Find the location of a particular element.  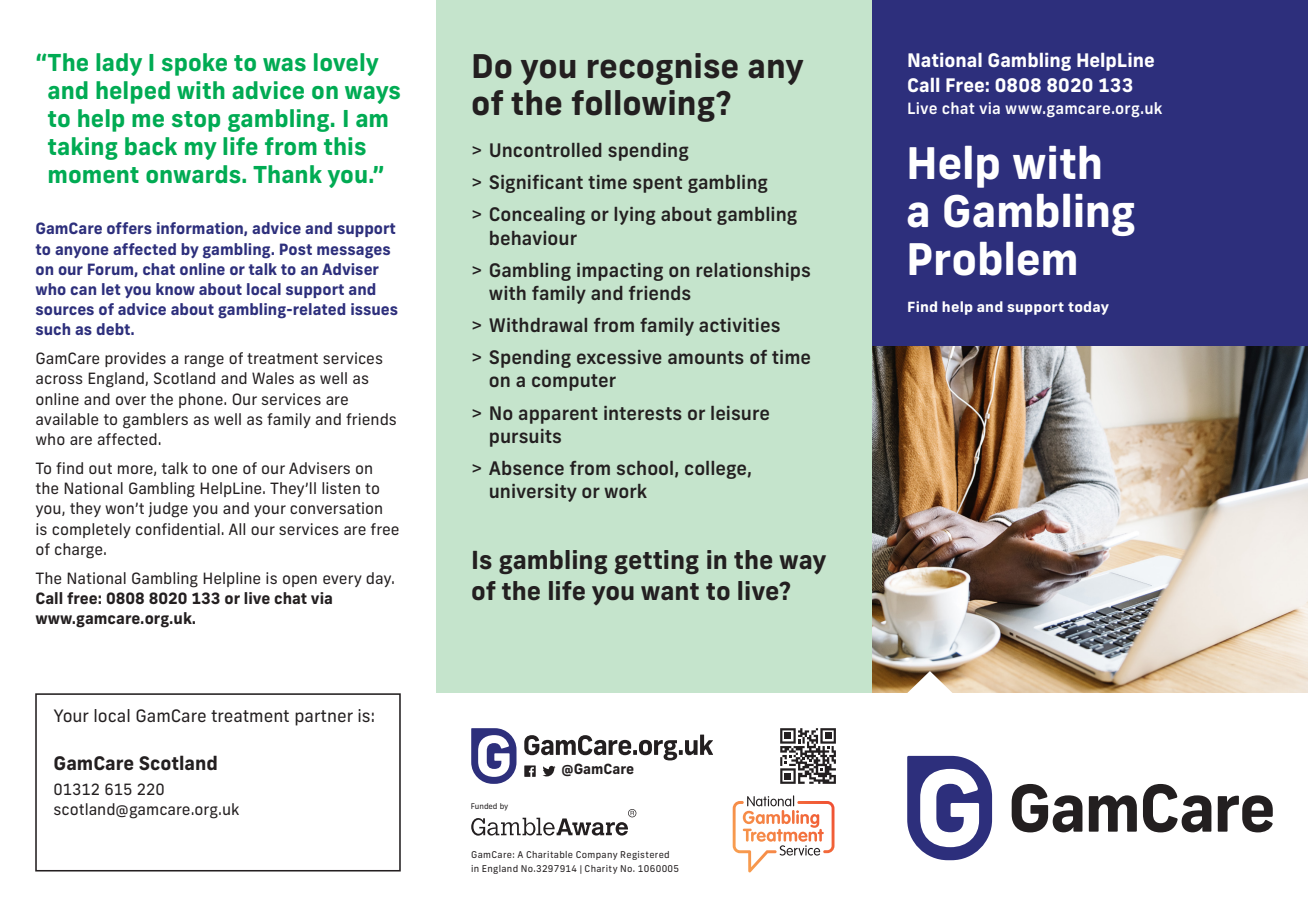

following is located at coordinates (644, 106).
